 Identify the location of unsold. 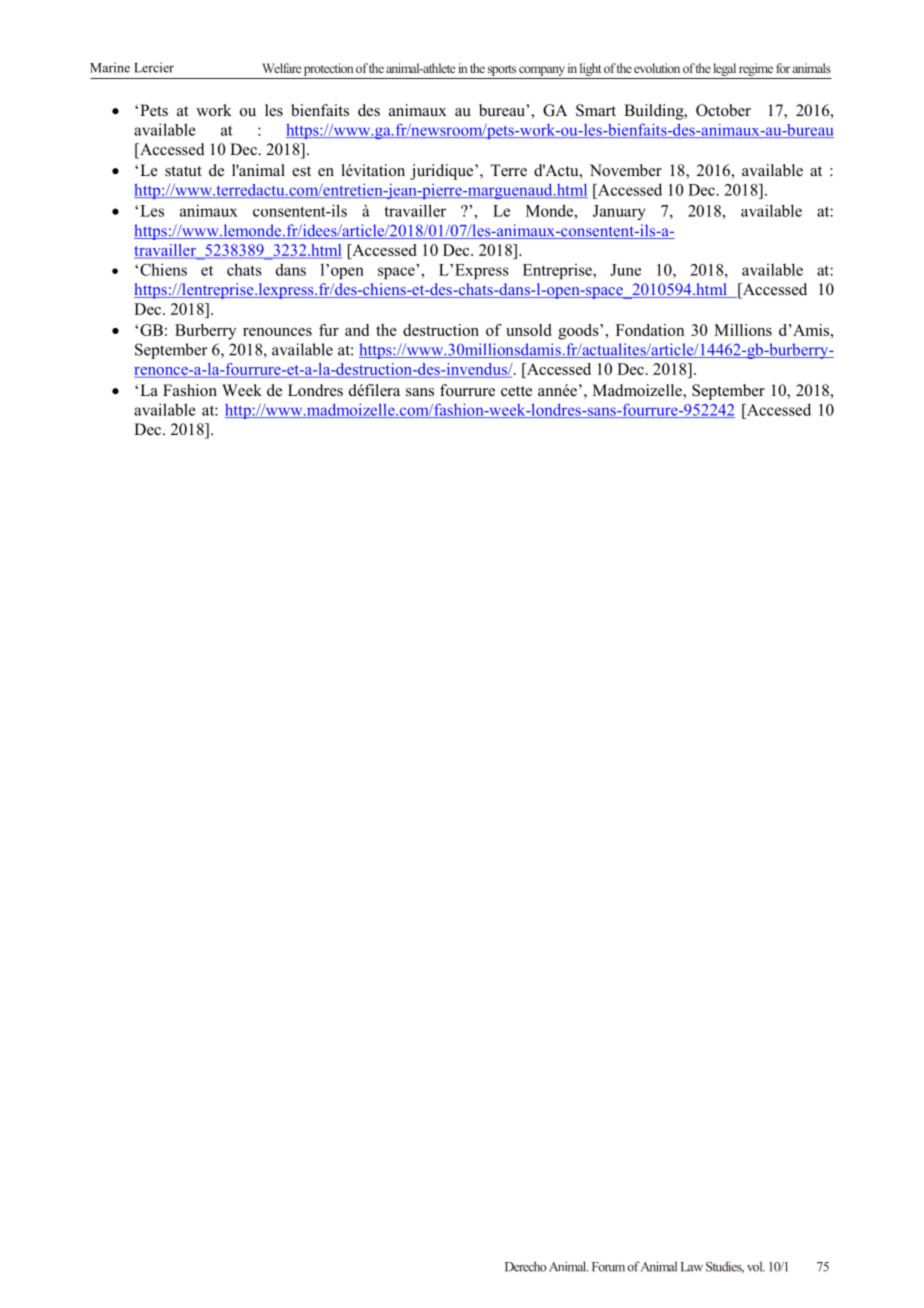
(528, 330).
